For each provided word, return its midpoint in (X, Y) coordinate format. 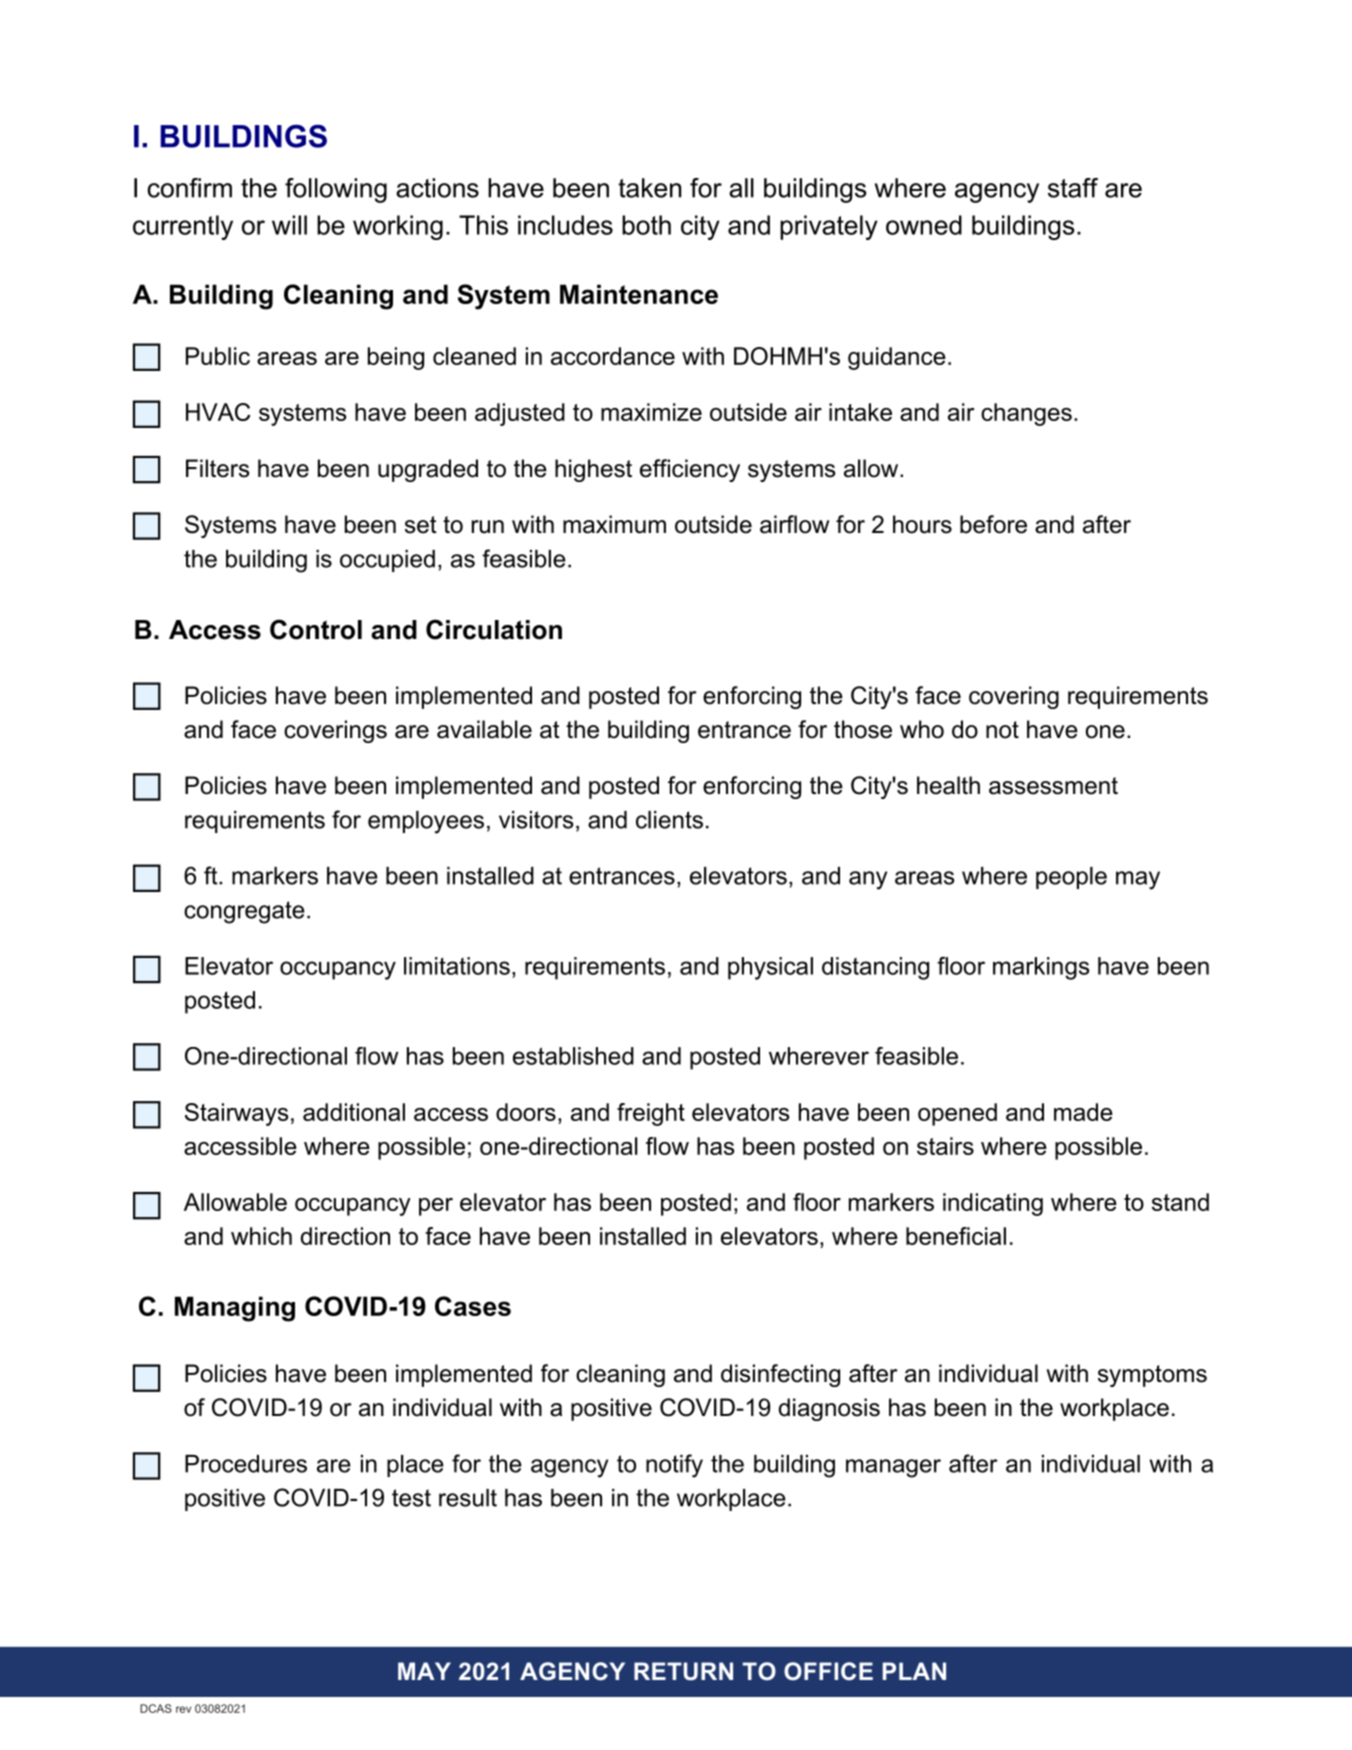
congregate (244, 912)
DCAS (156, 1708)
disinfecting (780, 1375)
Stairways (236, 1114)
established (573, 1056)
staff (1073, 188)
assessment (1053, 786)
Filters (217, 468)
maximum (614, 524)
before (993, 524)
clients (669, 820)
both (646, 225)
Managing (235, 1309)
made (1083, 1112)
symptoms (1152, 1376)
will (289, 225)
